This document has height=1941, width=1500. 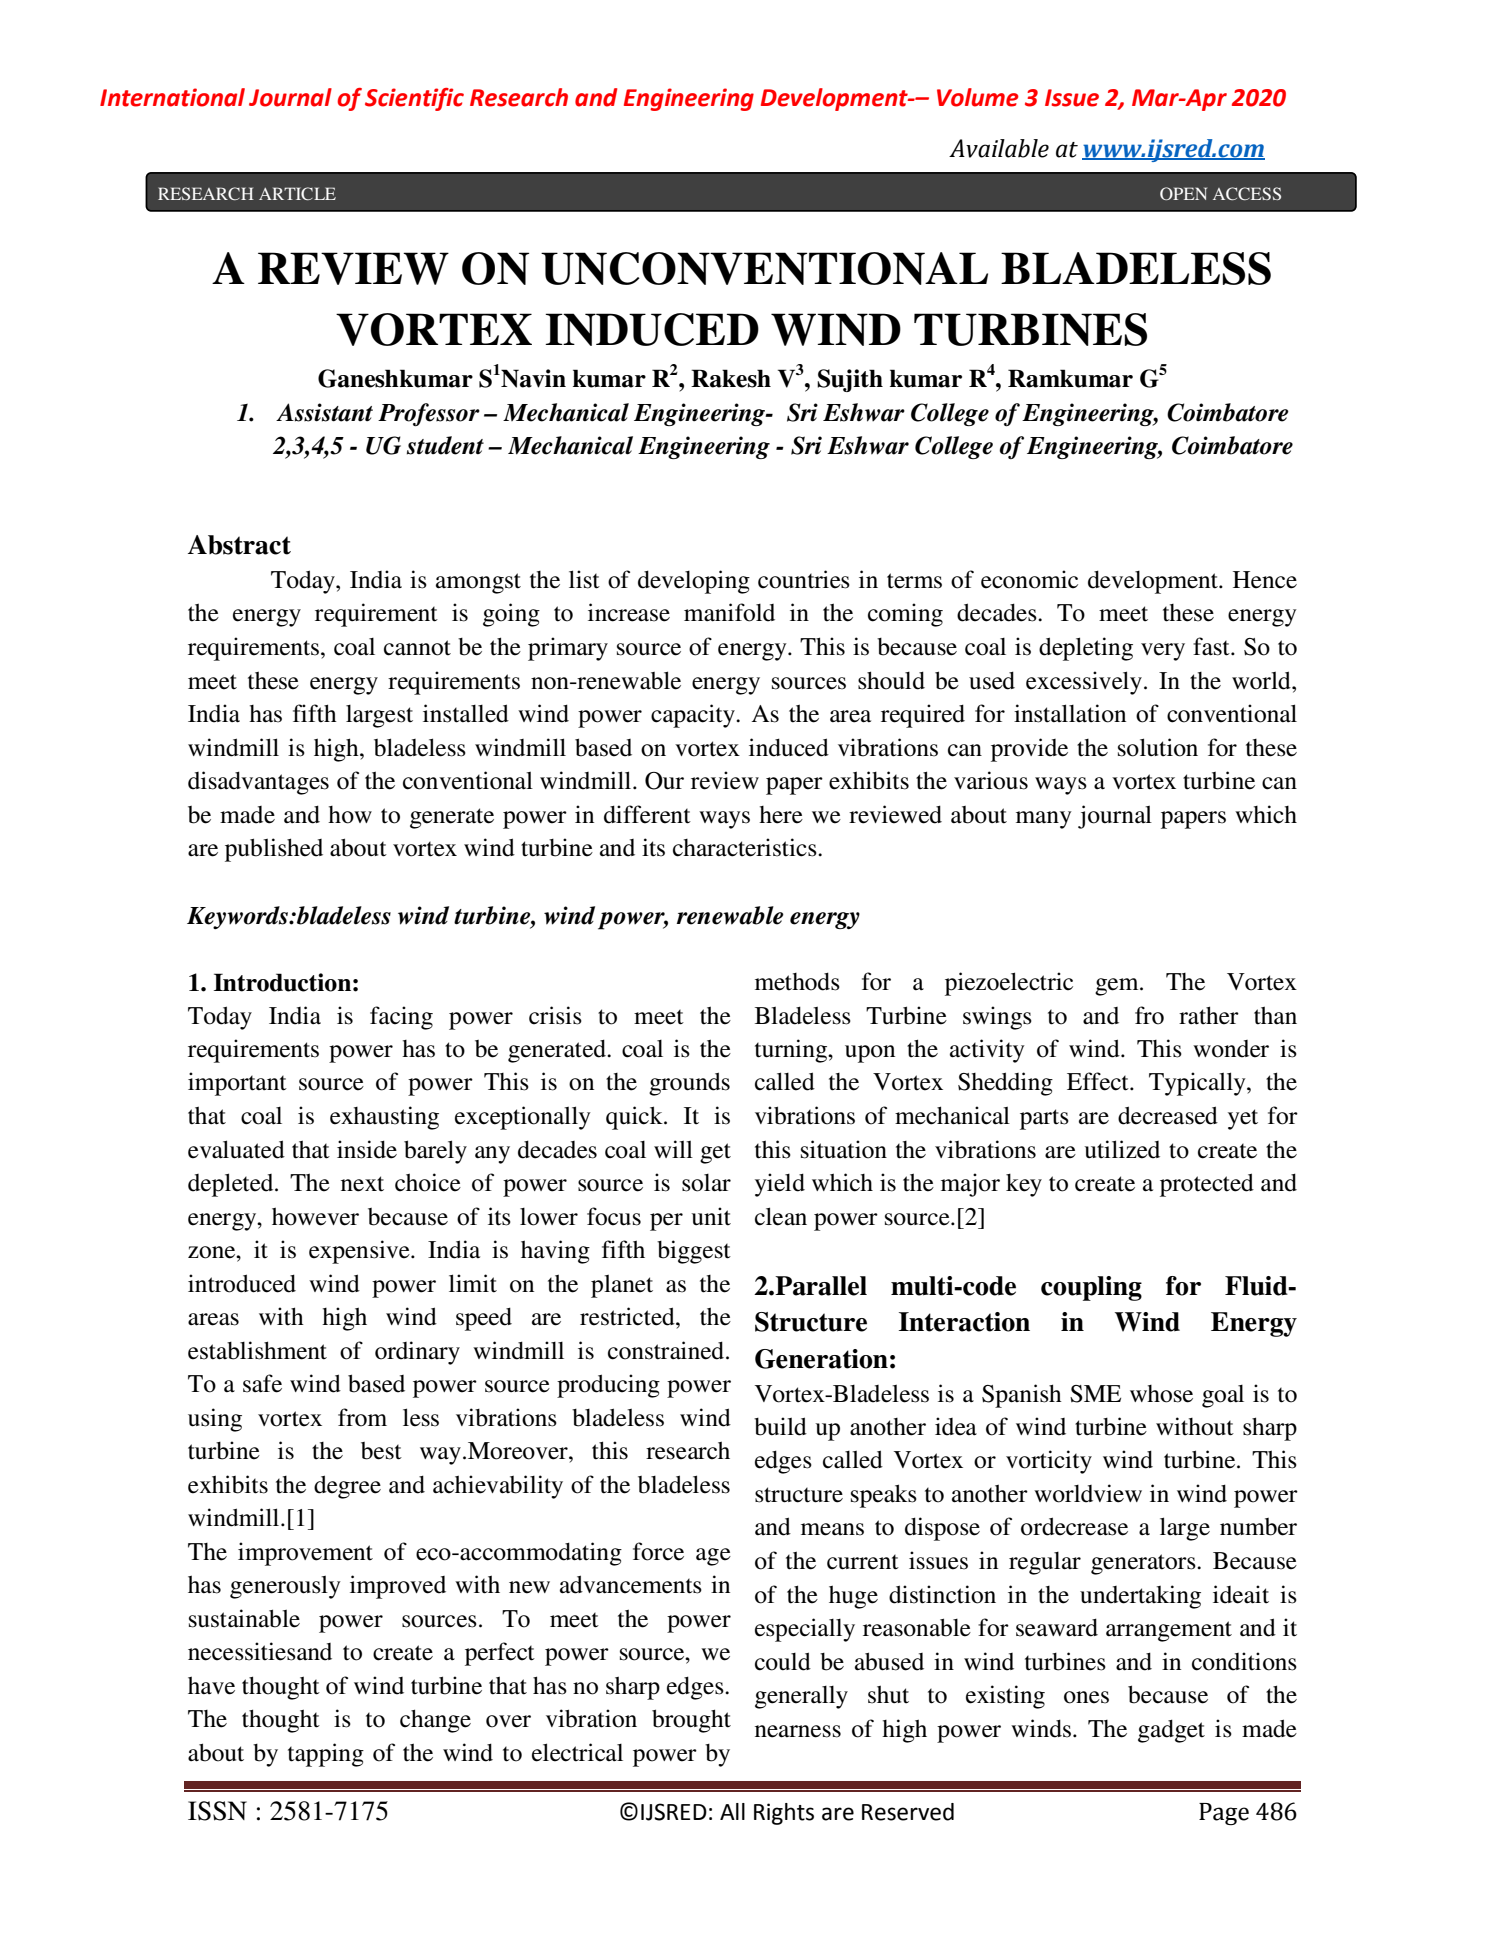 What do you see at coordinates (326, 1755) in the document?
I see `tapping` at bounding box center [326, 1755].
